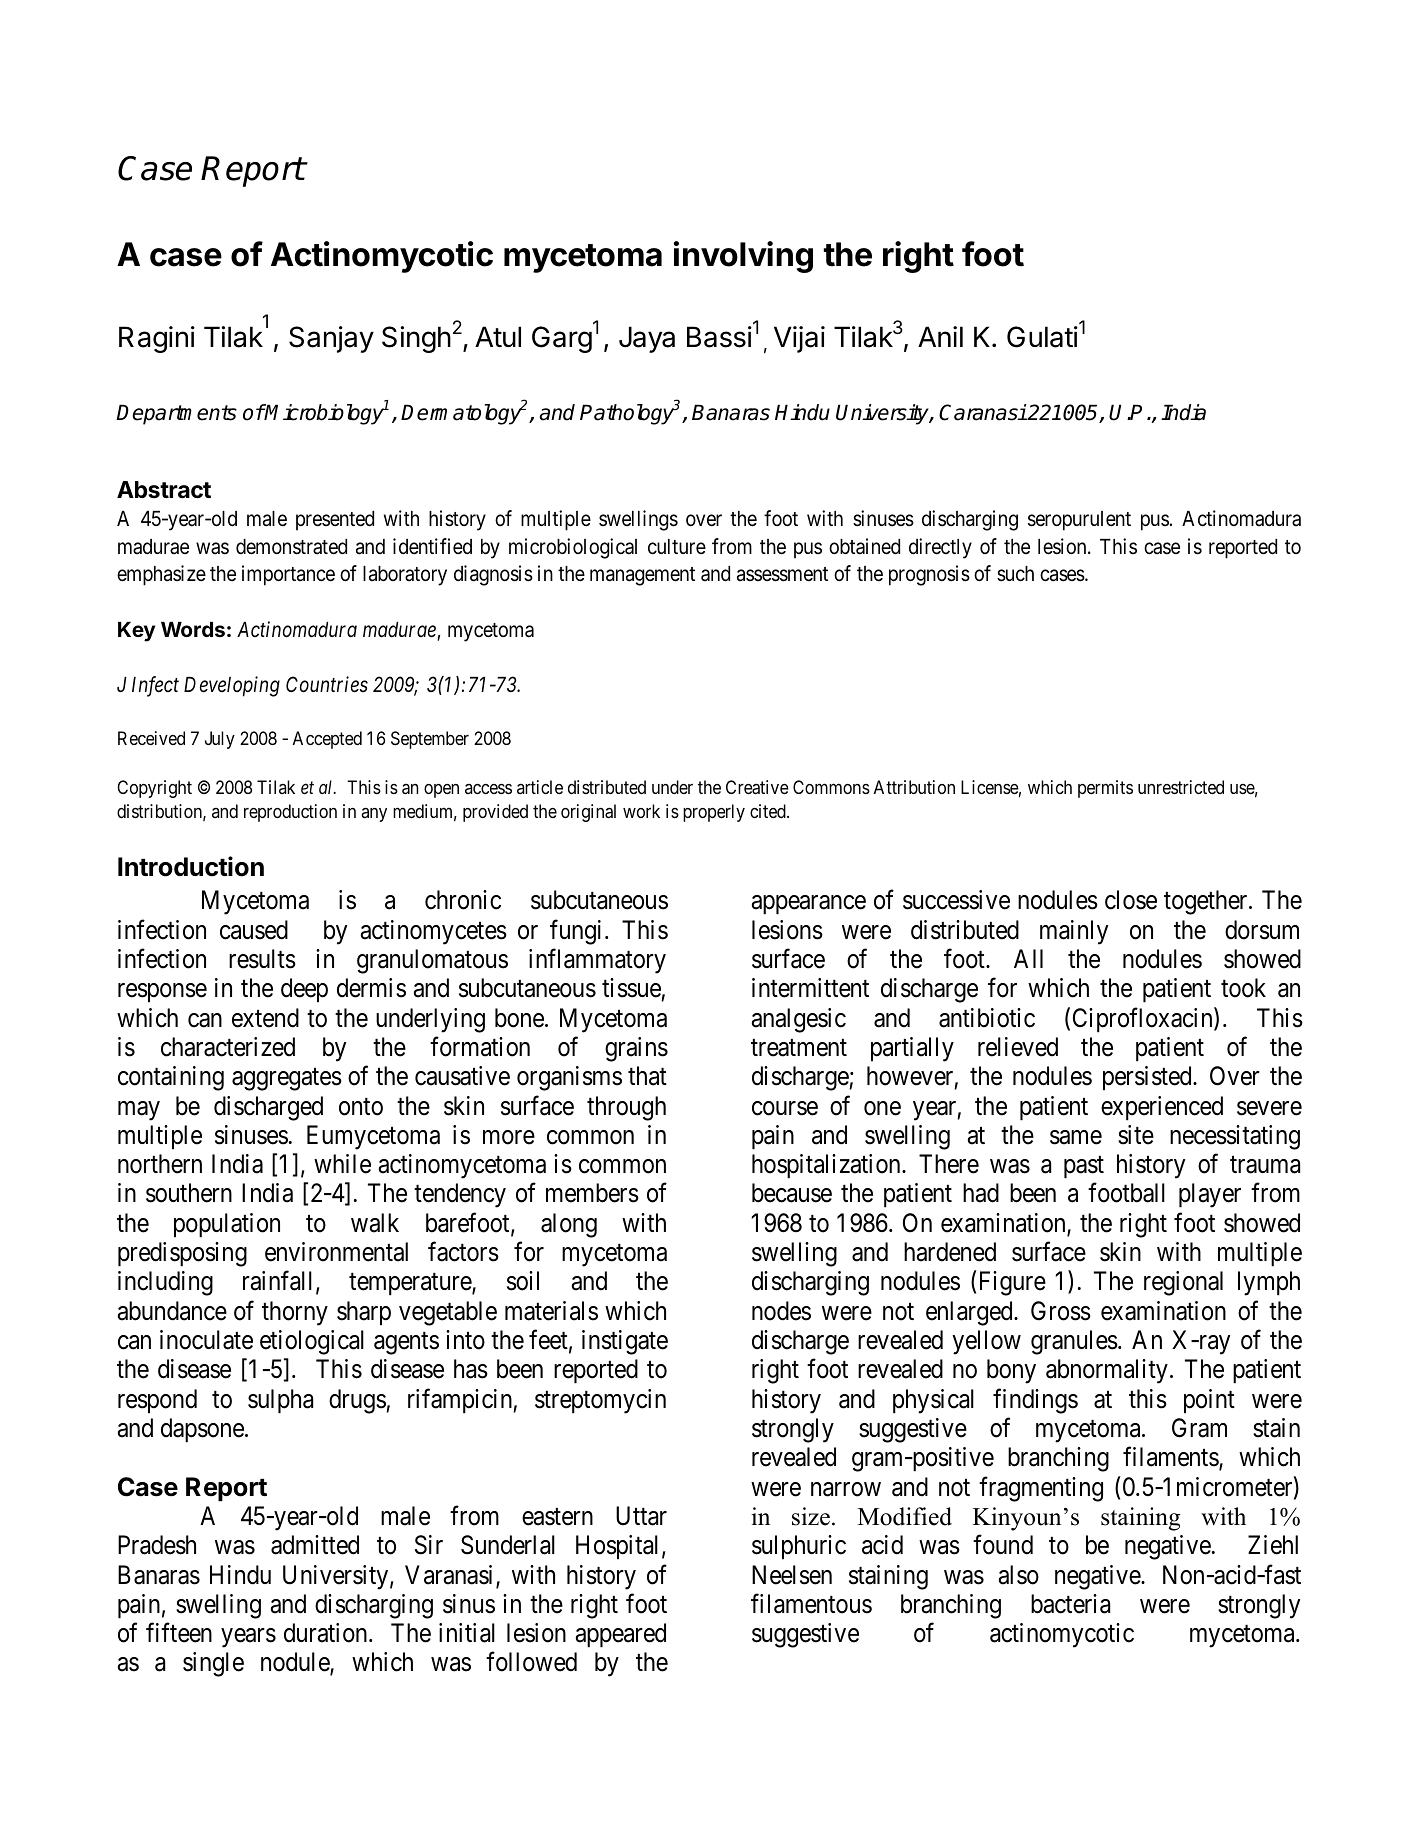  I want to click on involving, so click(743, 257).
